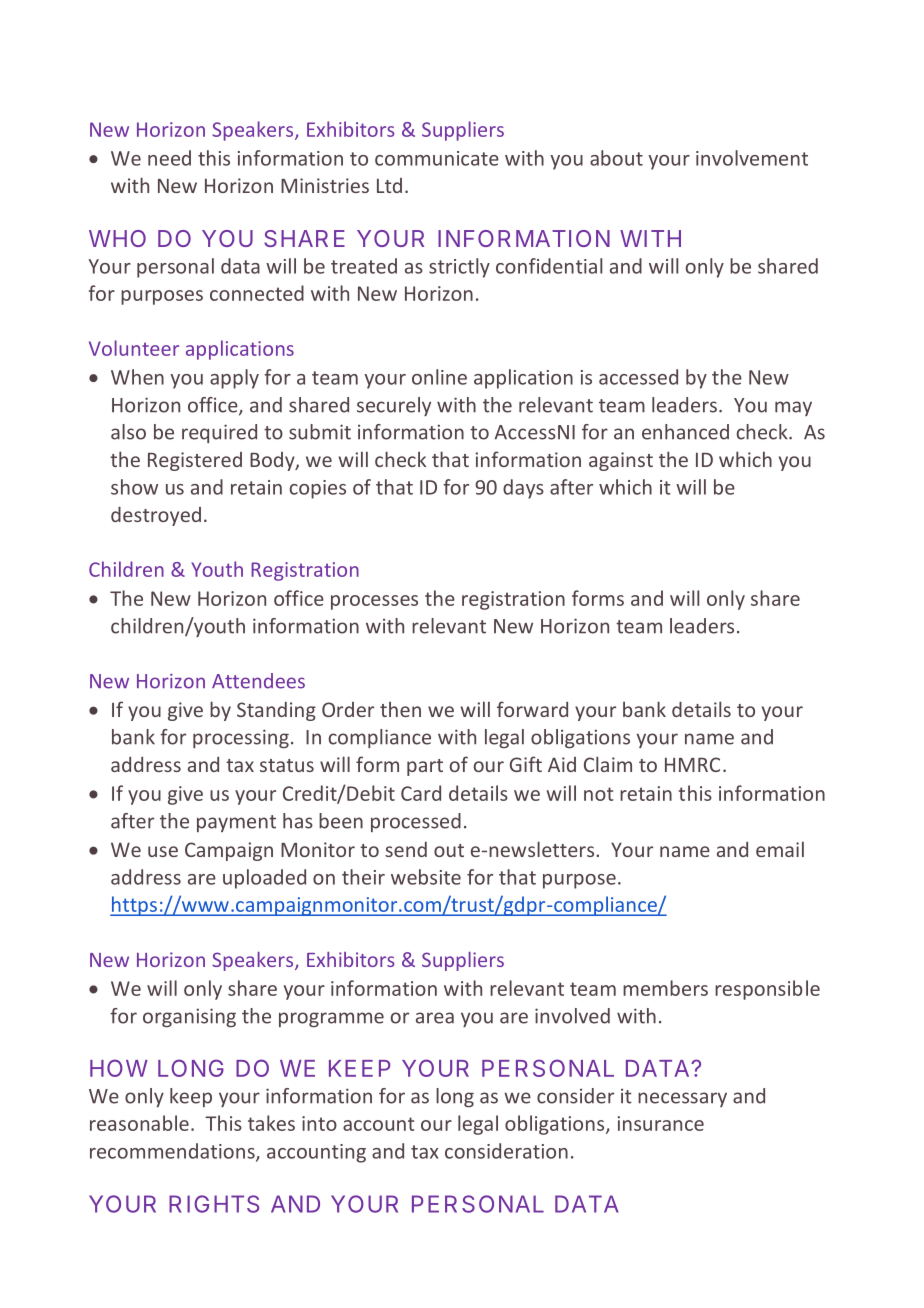 This page has height=1308, width=924. What do you see at coordinates (169, 158) in the page?
I see `need` at bounding box center [169, 158].
